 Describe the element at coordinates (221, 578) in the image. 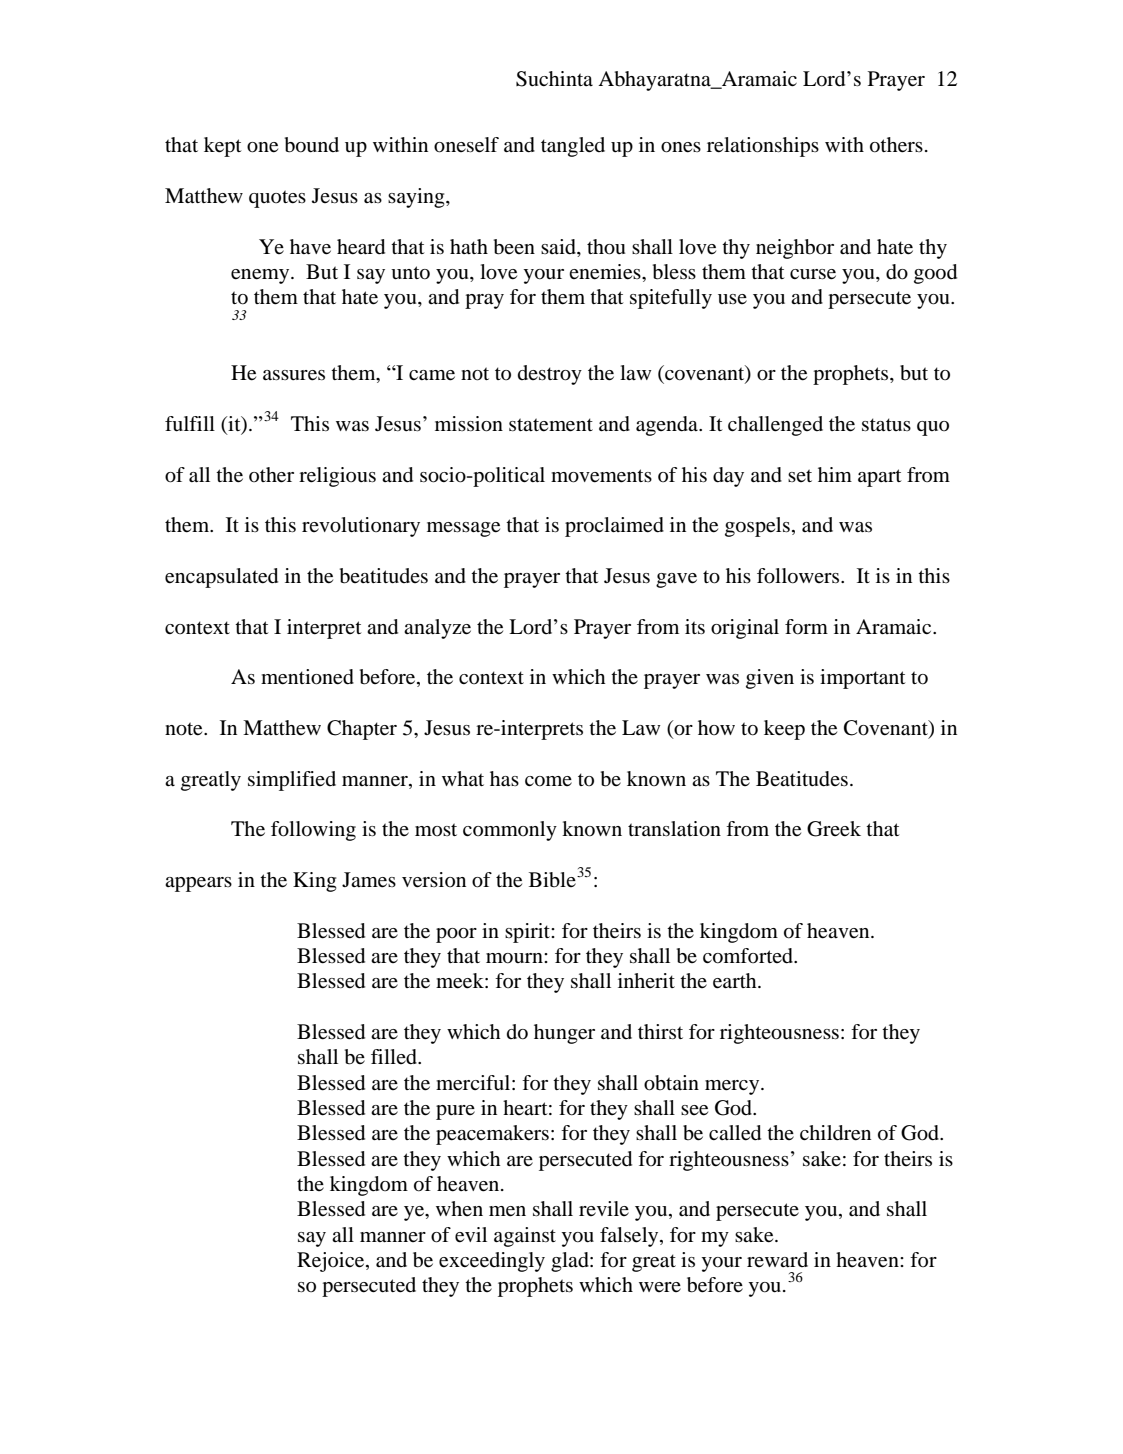

I see `encapsulated` at that location.
